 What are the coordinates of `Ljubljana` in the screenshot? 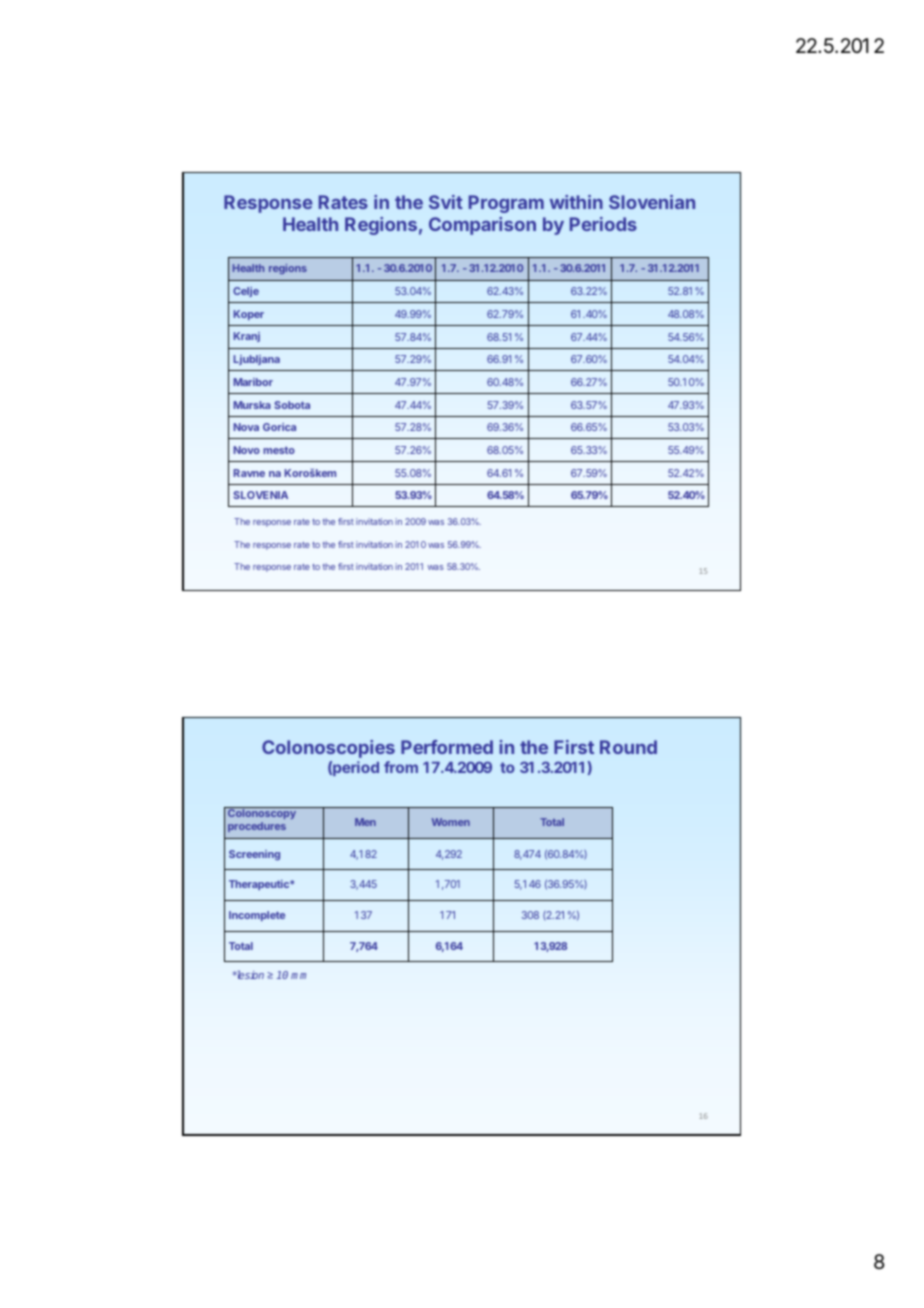 It's located at (257, 360).
